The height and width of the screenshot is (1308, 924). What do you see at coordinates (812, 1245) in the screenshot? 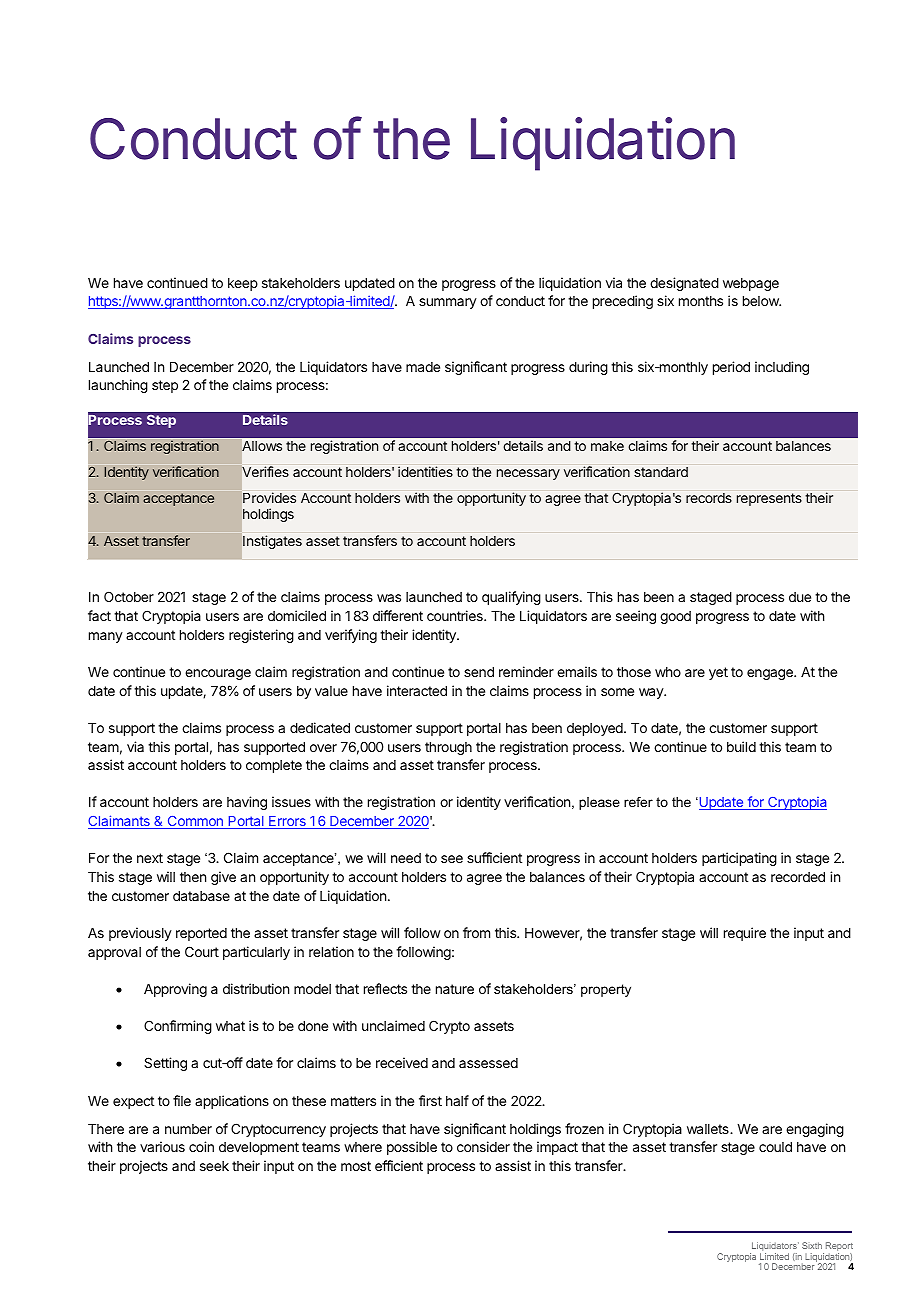
I see `Sixth` at bounding box center [812, 1245].
